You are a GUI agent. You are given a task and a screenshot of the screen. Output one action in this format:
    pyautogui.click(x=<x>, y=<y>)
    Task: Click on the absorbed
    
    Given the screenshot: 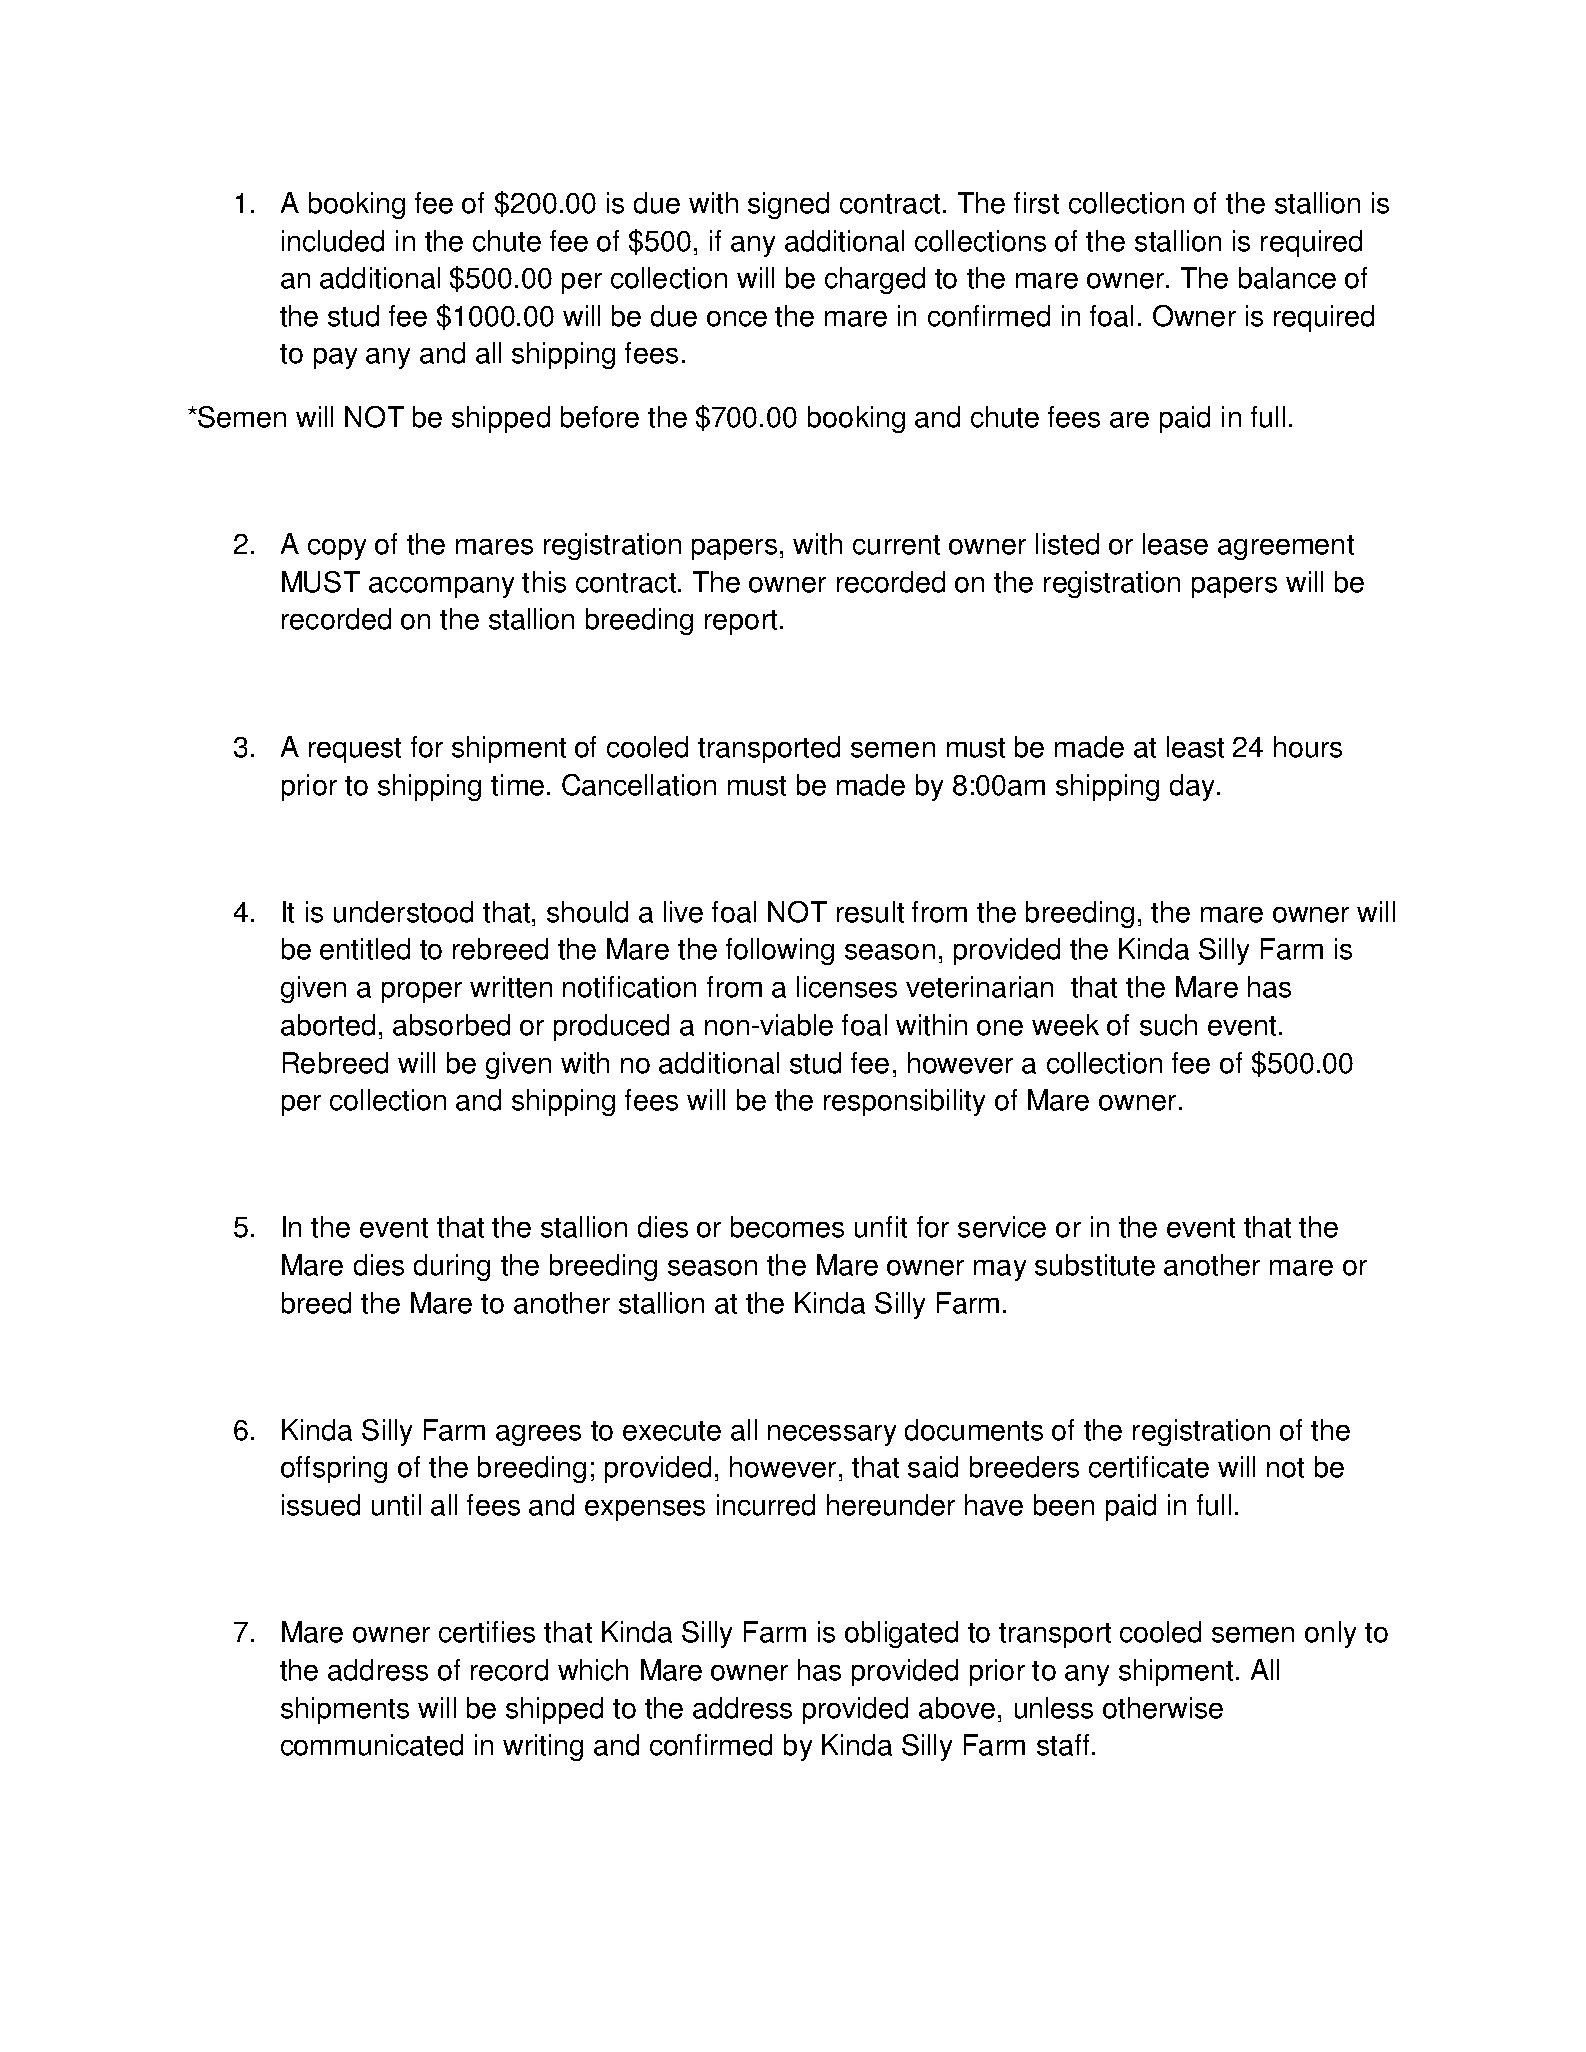 What is the action you would take?
    pyautogui.click(x=451, y=1025)
